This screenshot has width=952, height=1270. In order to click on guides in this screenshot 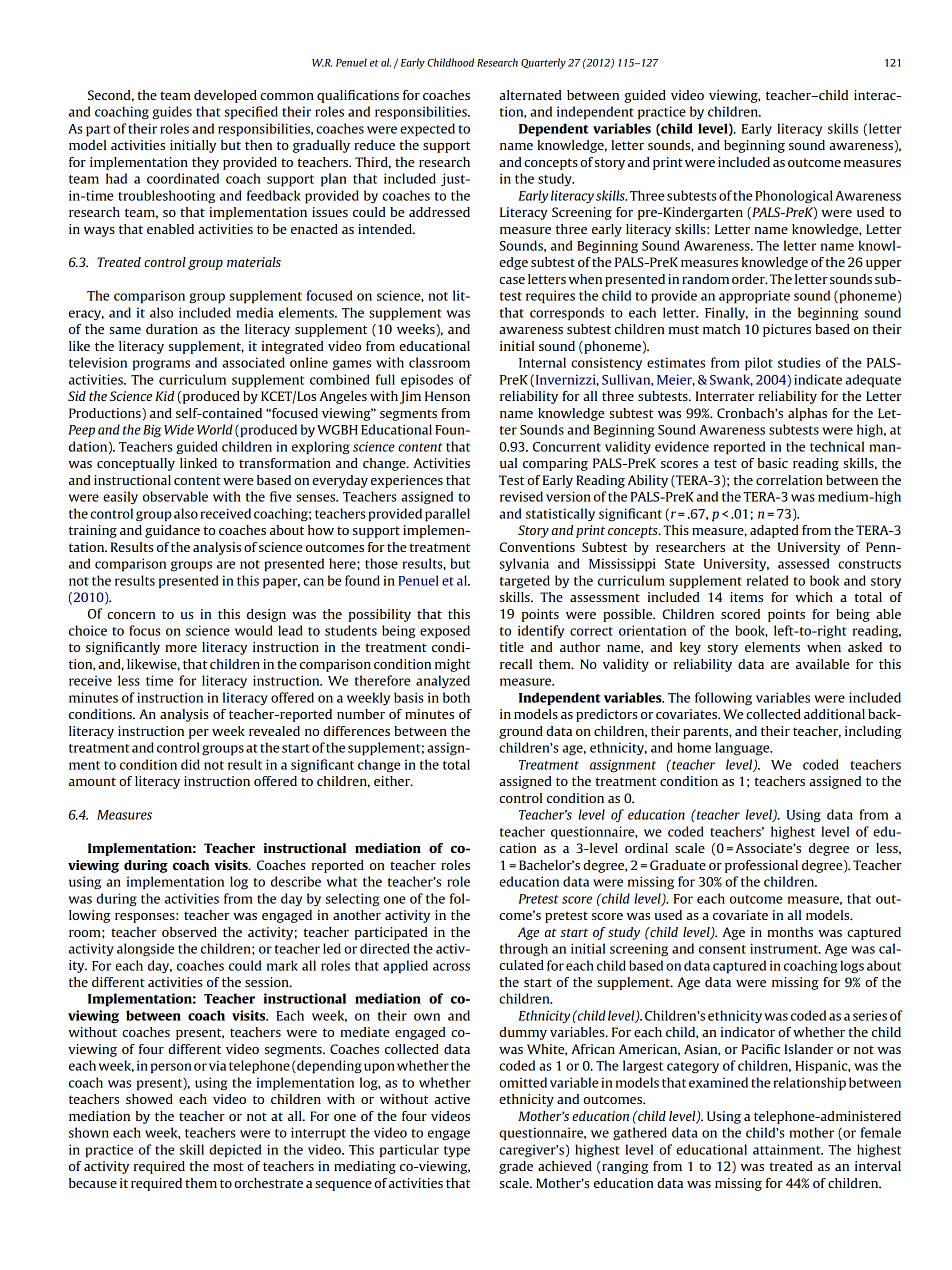, I will do `click(172, 112)`.
